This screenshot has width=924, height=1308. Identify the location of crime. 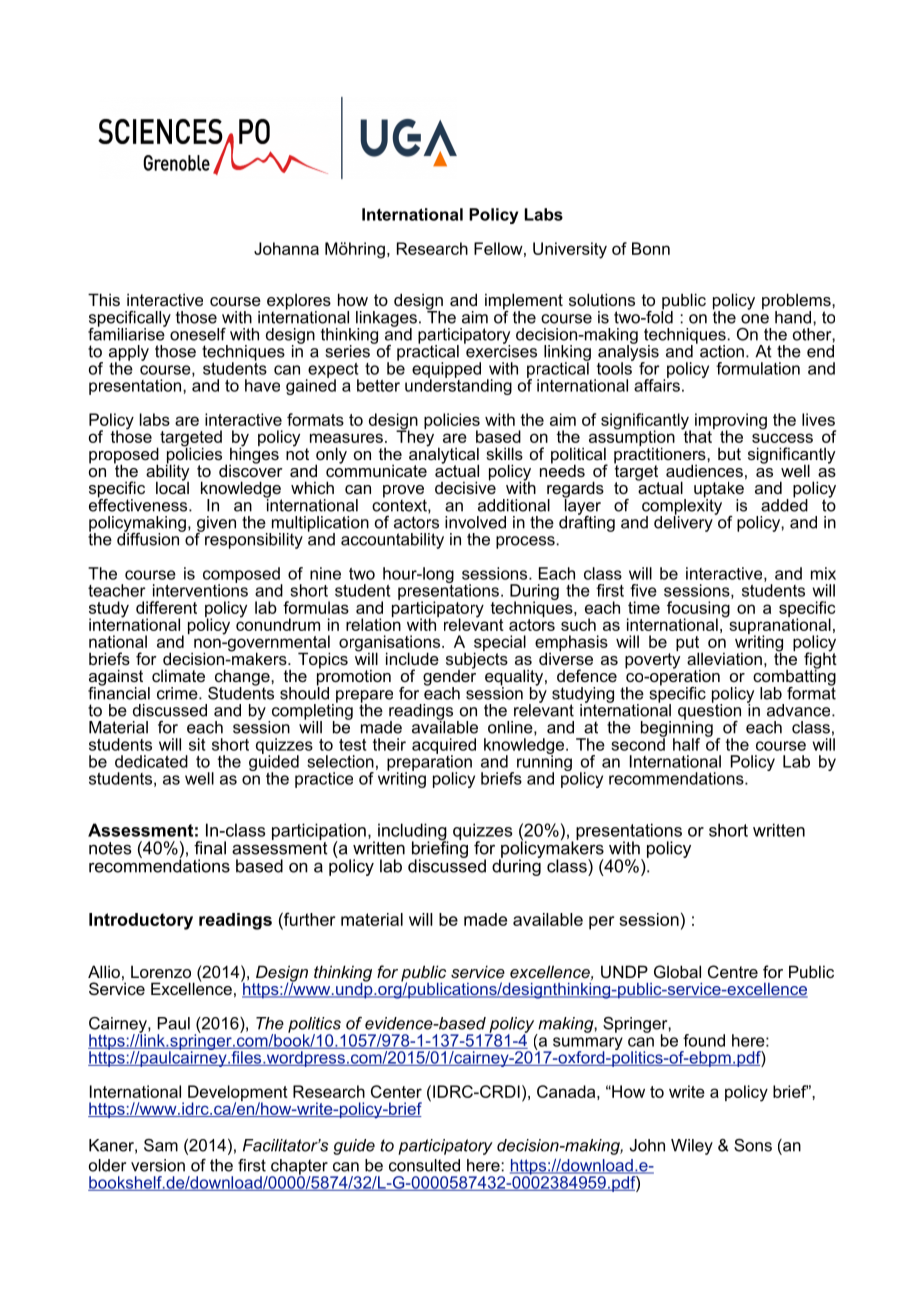
(178, 693).
